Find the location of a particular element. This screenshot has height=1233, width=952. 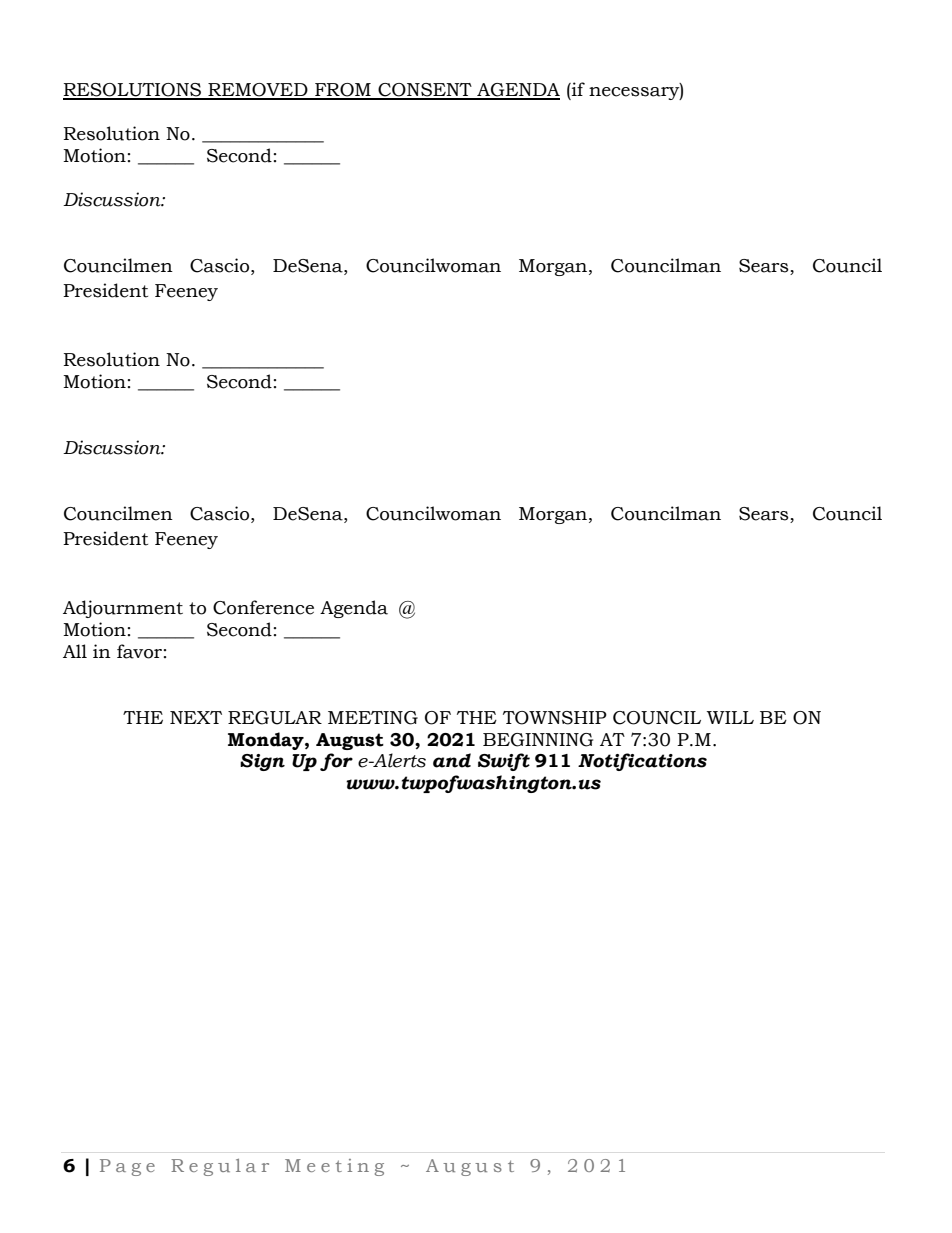

REMOVED is located at coordinates (258, 91).
